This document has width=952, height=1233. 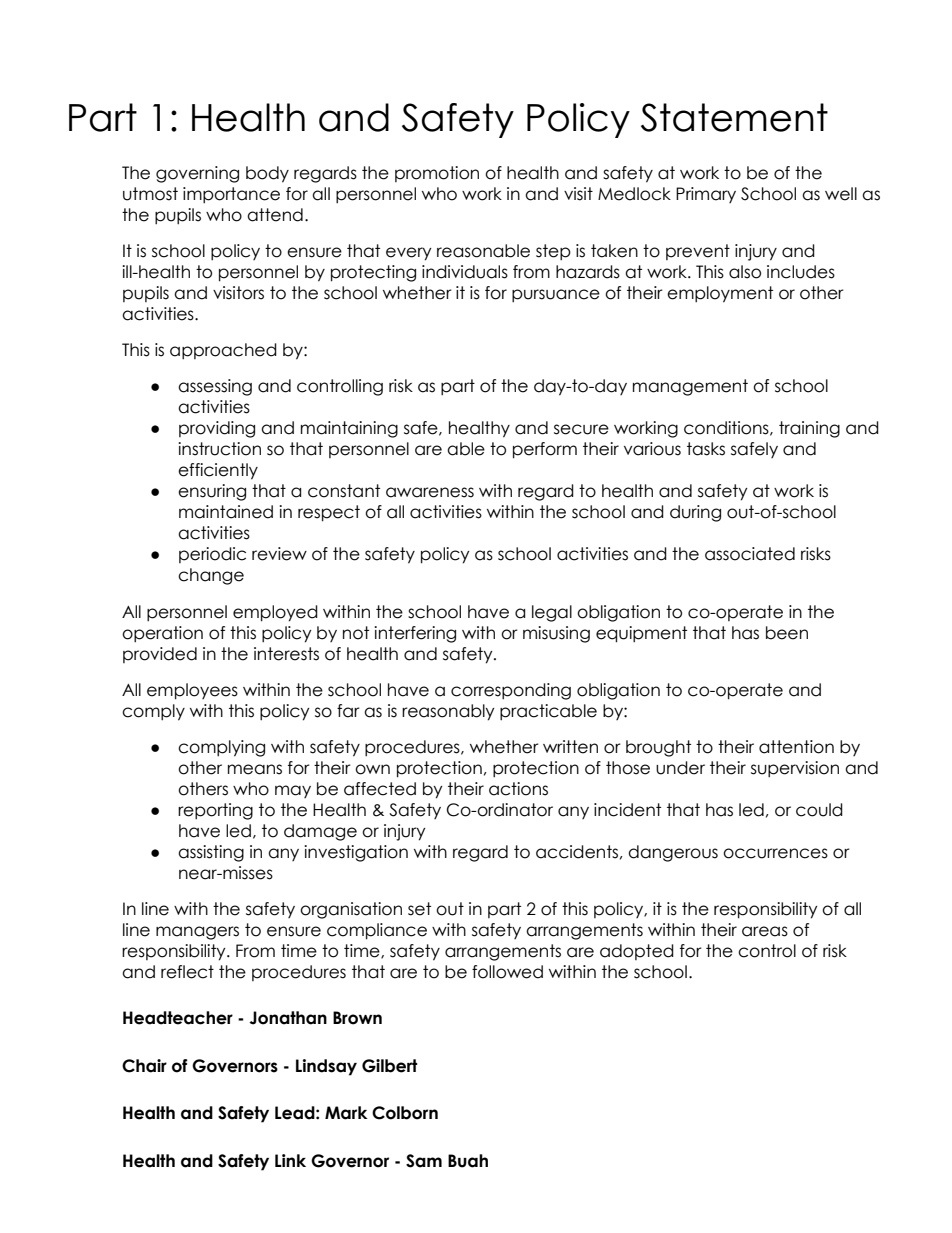 What do you see at coordinates (437, 174) in the document?
I see `promotion` at bounding box center [437, 174].
